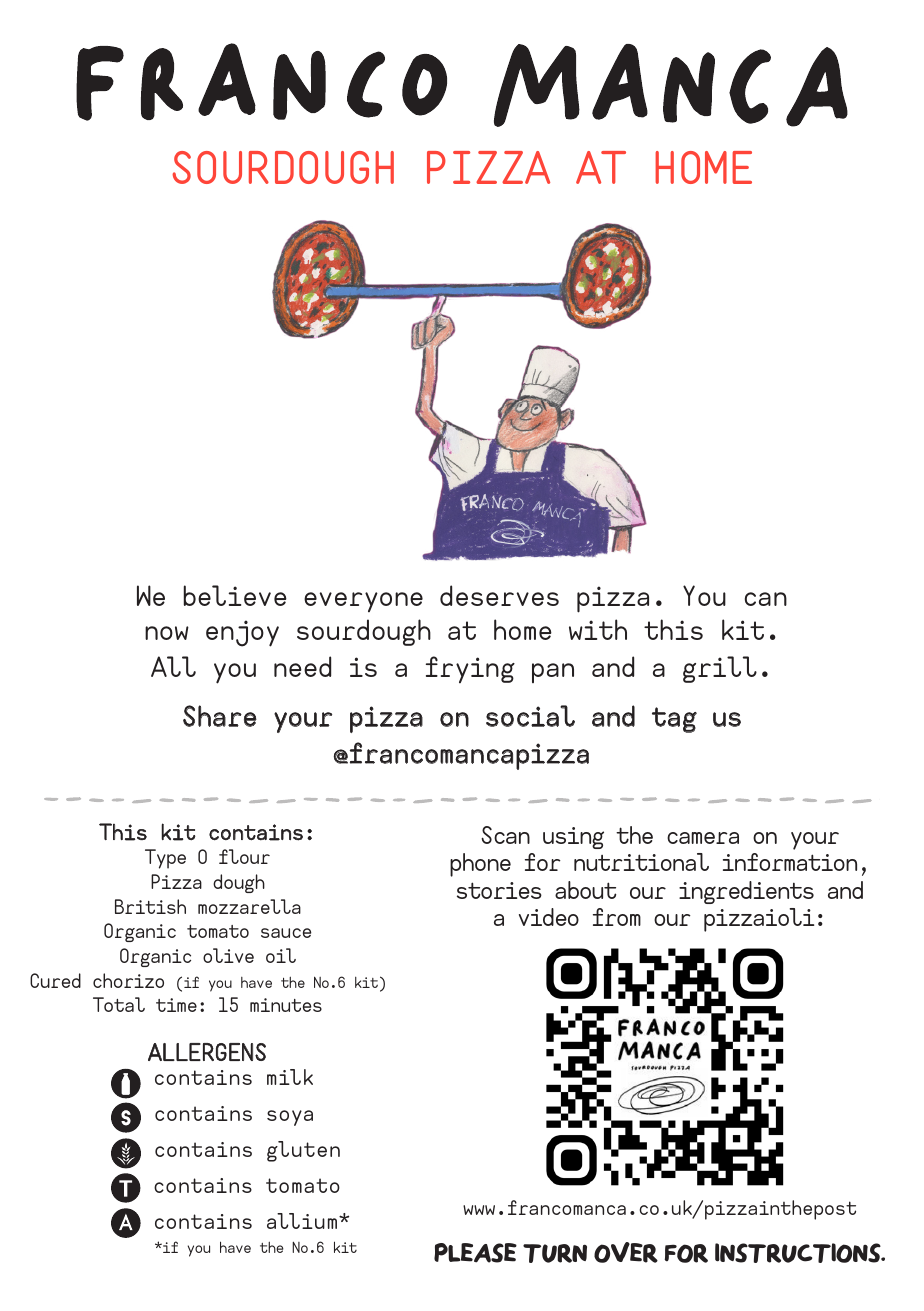 Image resolution: width=924 pixels, height=1311 pixels. Describe the element at coordinates (598, 629) in the screenshot. I see `with` at that location.
